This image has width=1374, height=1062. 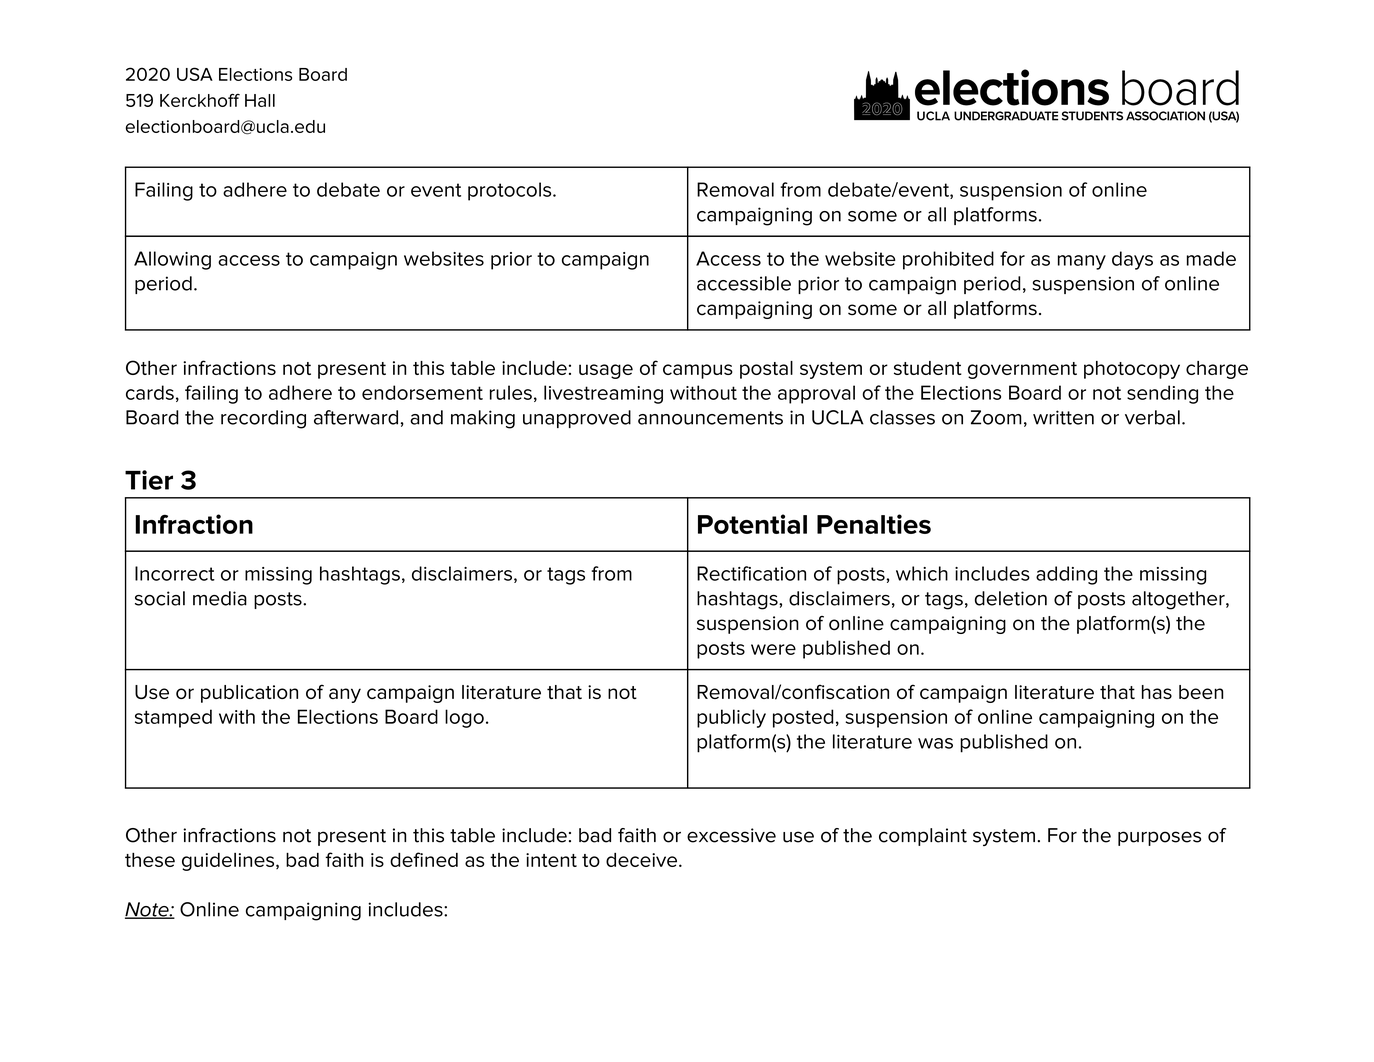 I want to click on excessive, so click(x=731, y=835).
